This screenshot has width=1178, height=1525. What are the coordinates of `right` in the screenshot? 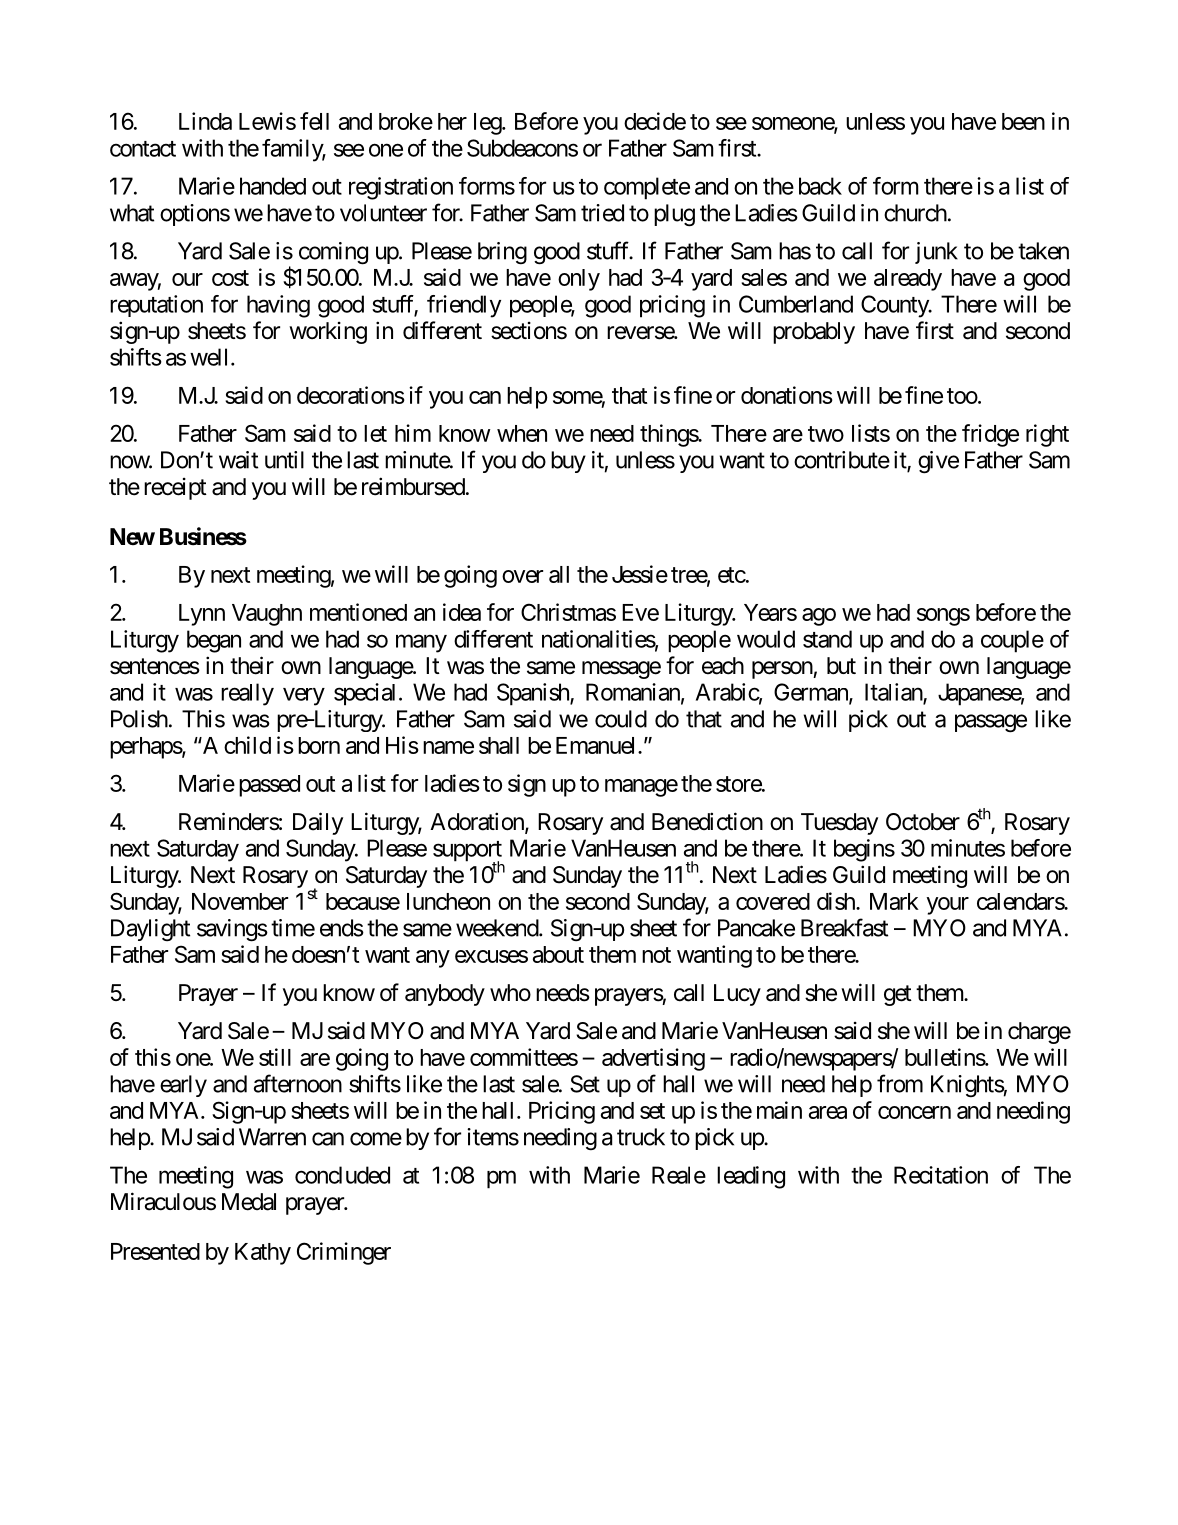 It's located at (1047, 435).
